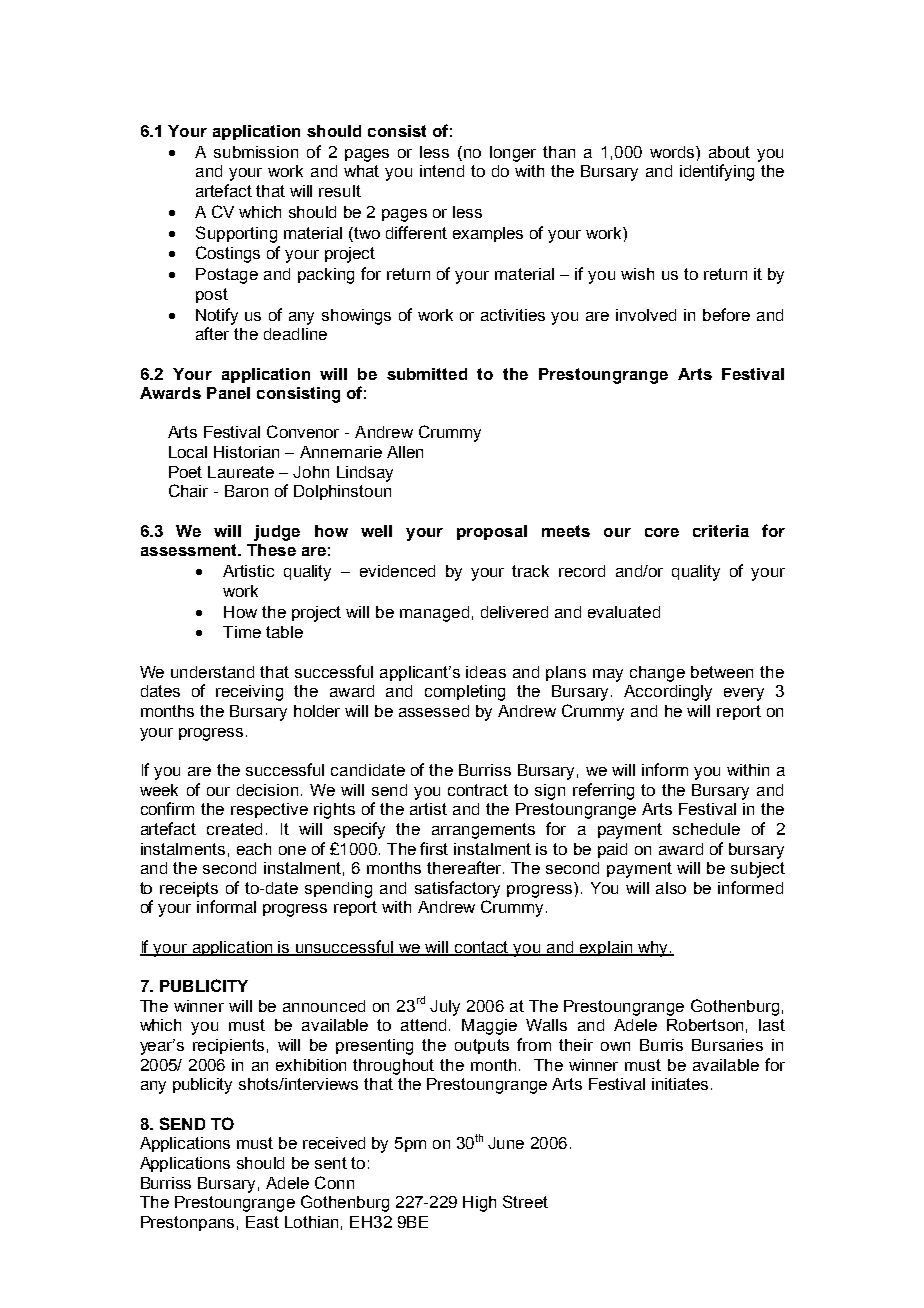  What do you see at coordinates (405, 452) in the screenshot?
I see `Allen` at bounding box center [405, 452].
